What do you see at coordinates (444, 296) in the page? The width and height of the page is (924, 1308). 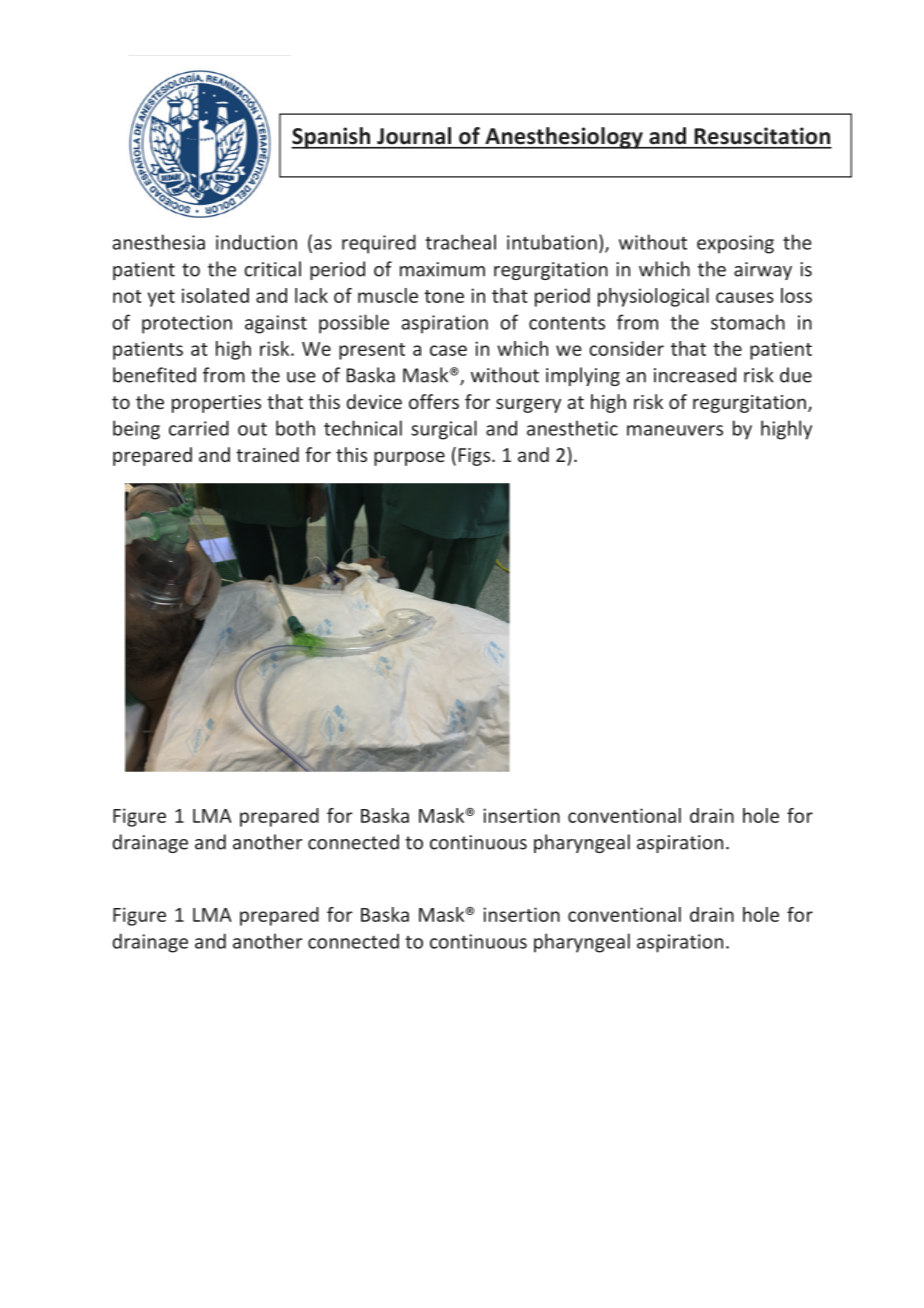 I see `tone` at bounding box center [444, 296].
